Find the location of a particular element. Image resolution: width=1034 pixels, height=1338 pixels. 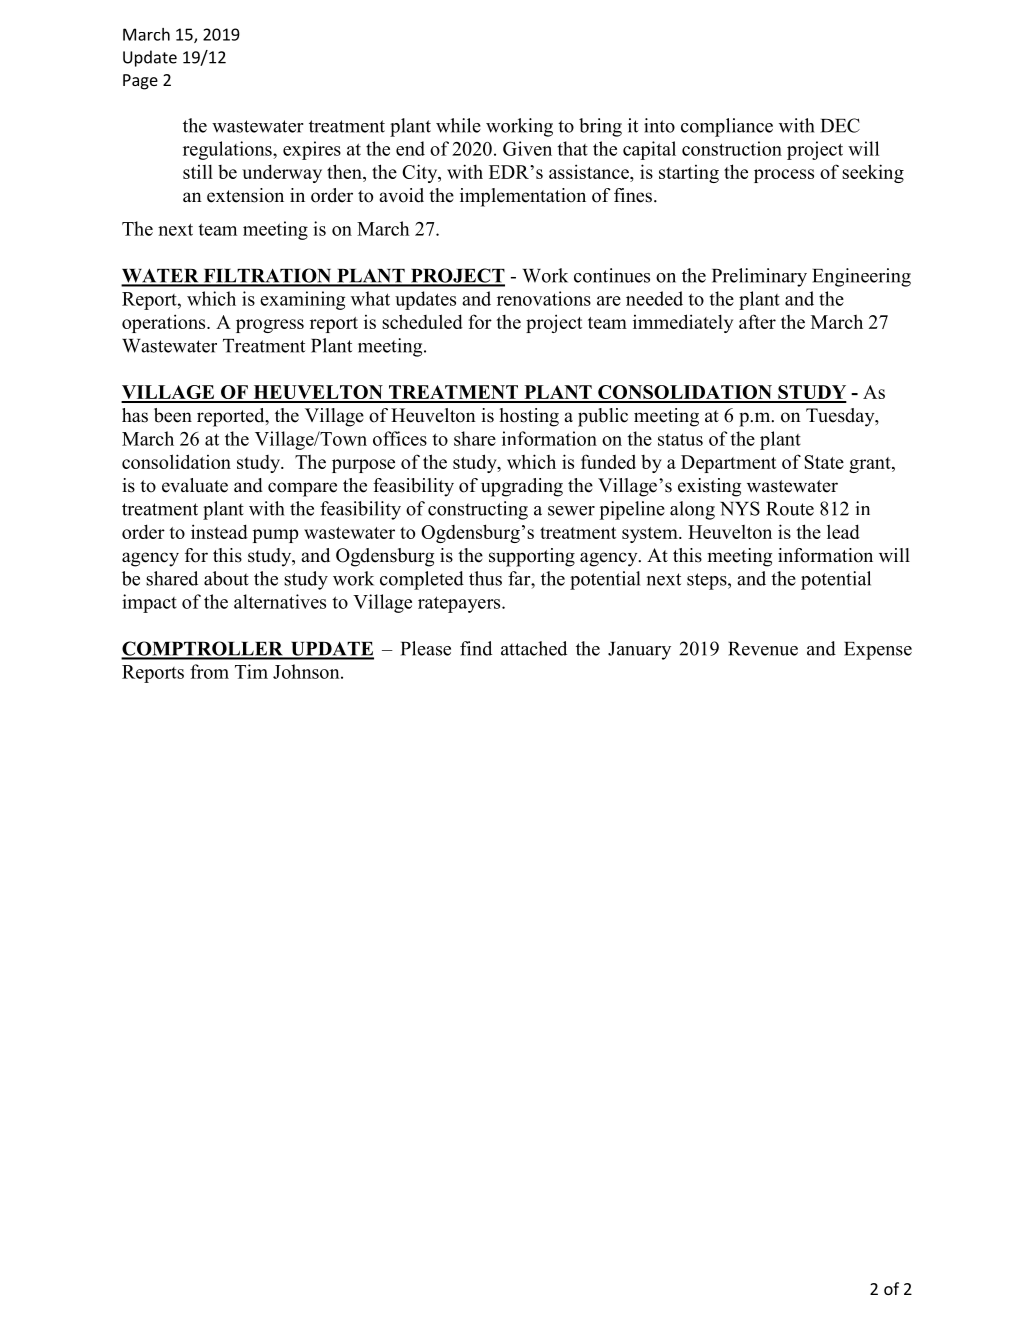

hosting is located at coordinates (529, 417).
